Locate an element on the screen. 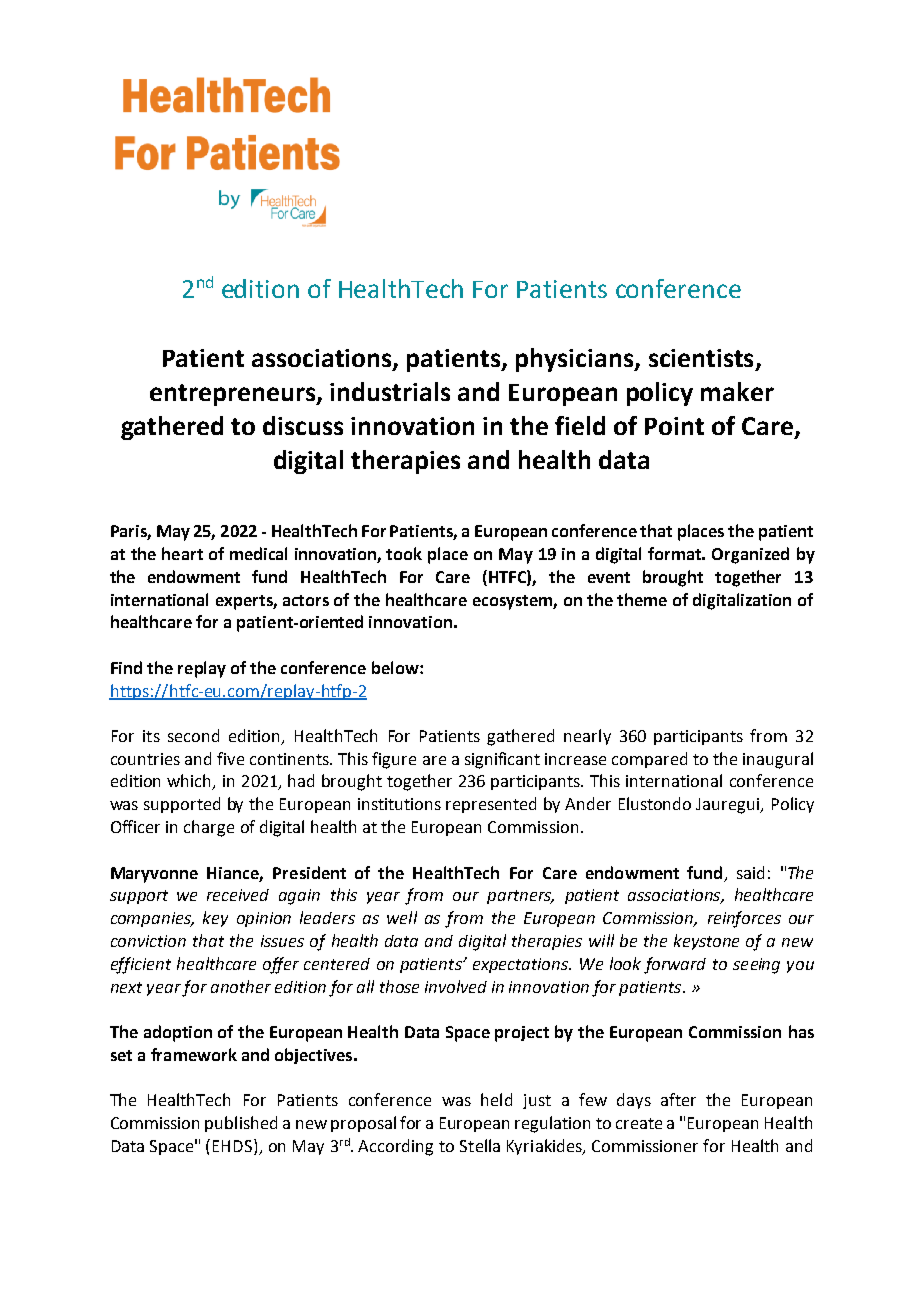 Image resolution: width=924 pixels, height=1308 pixels. maker is located at coordinates (737, 391).
